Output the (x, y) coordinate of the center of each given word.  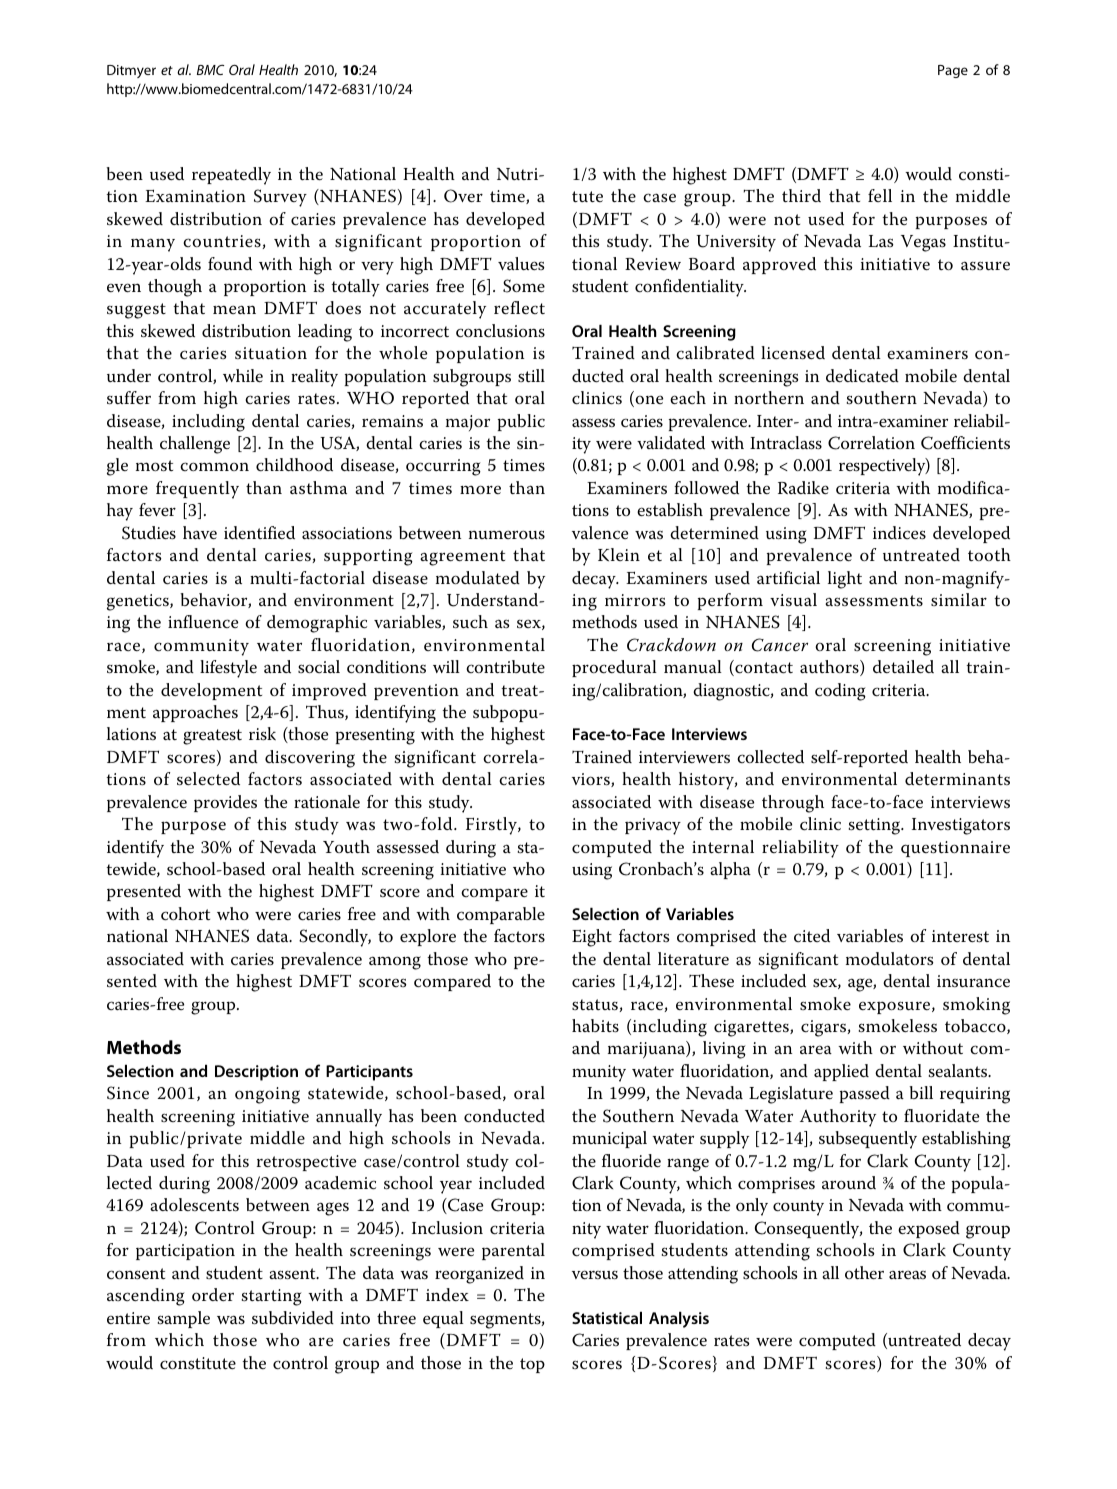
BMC (210, 70)
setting (876, 826)
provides (225, 803)
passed (865, 1094)
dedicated (862, 376)
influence (203, 621)
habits (595, 1026)
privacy (653, 826)
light (845, 580)
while (243, 376)
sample (184, 1319)
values (521, 264)
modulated (478, 577)
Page (953, 71)
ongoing (267, 1095)
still (531, 375)
